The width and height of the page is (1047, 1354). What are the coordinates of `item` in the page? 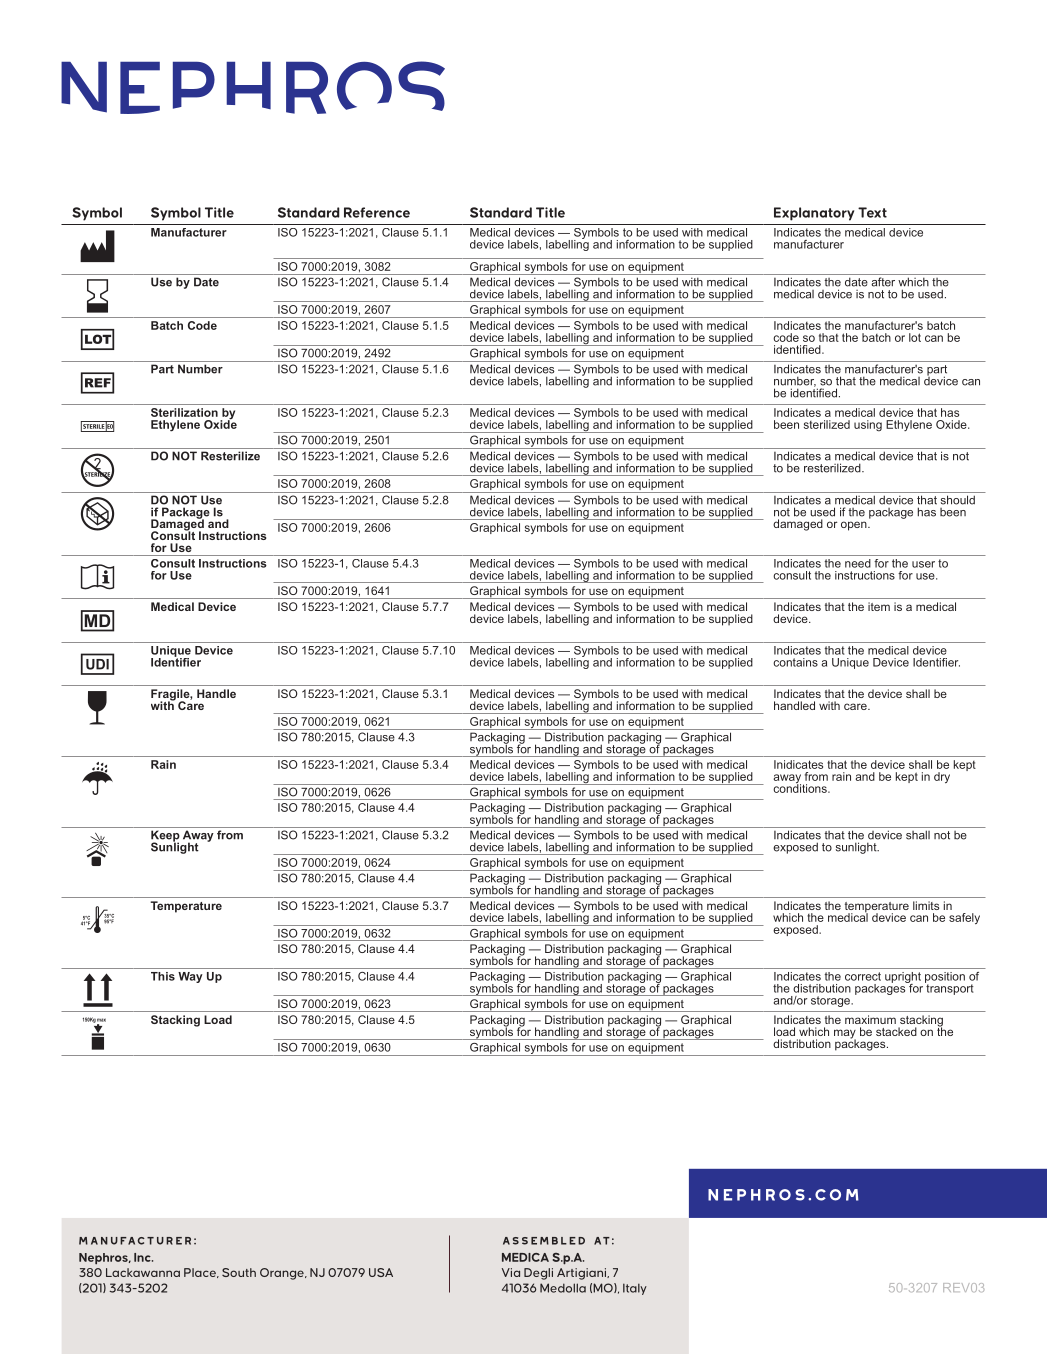 It's located at (879, 606).
